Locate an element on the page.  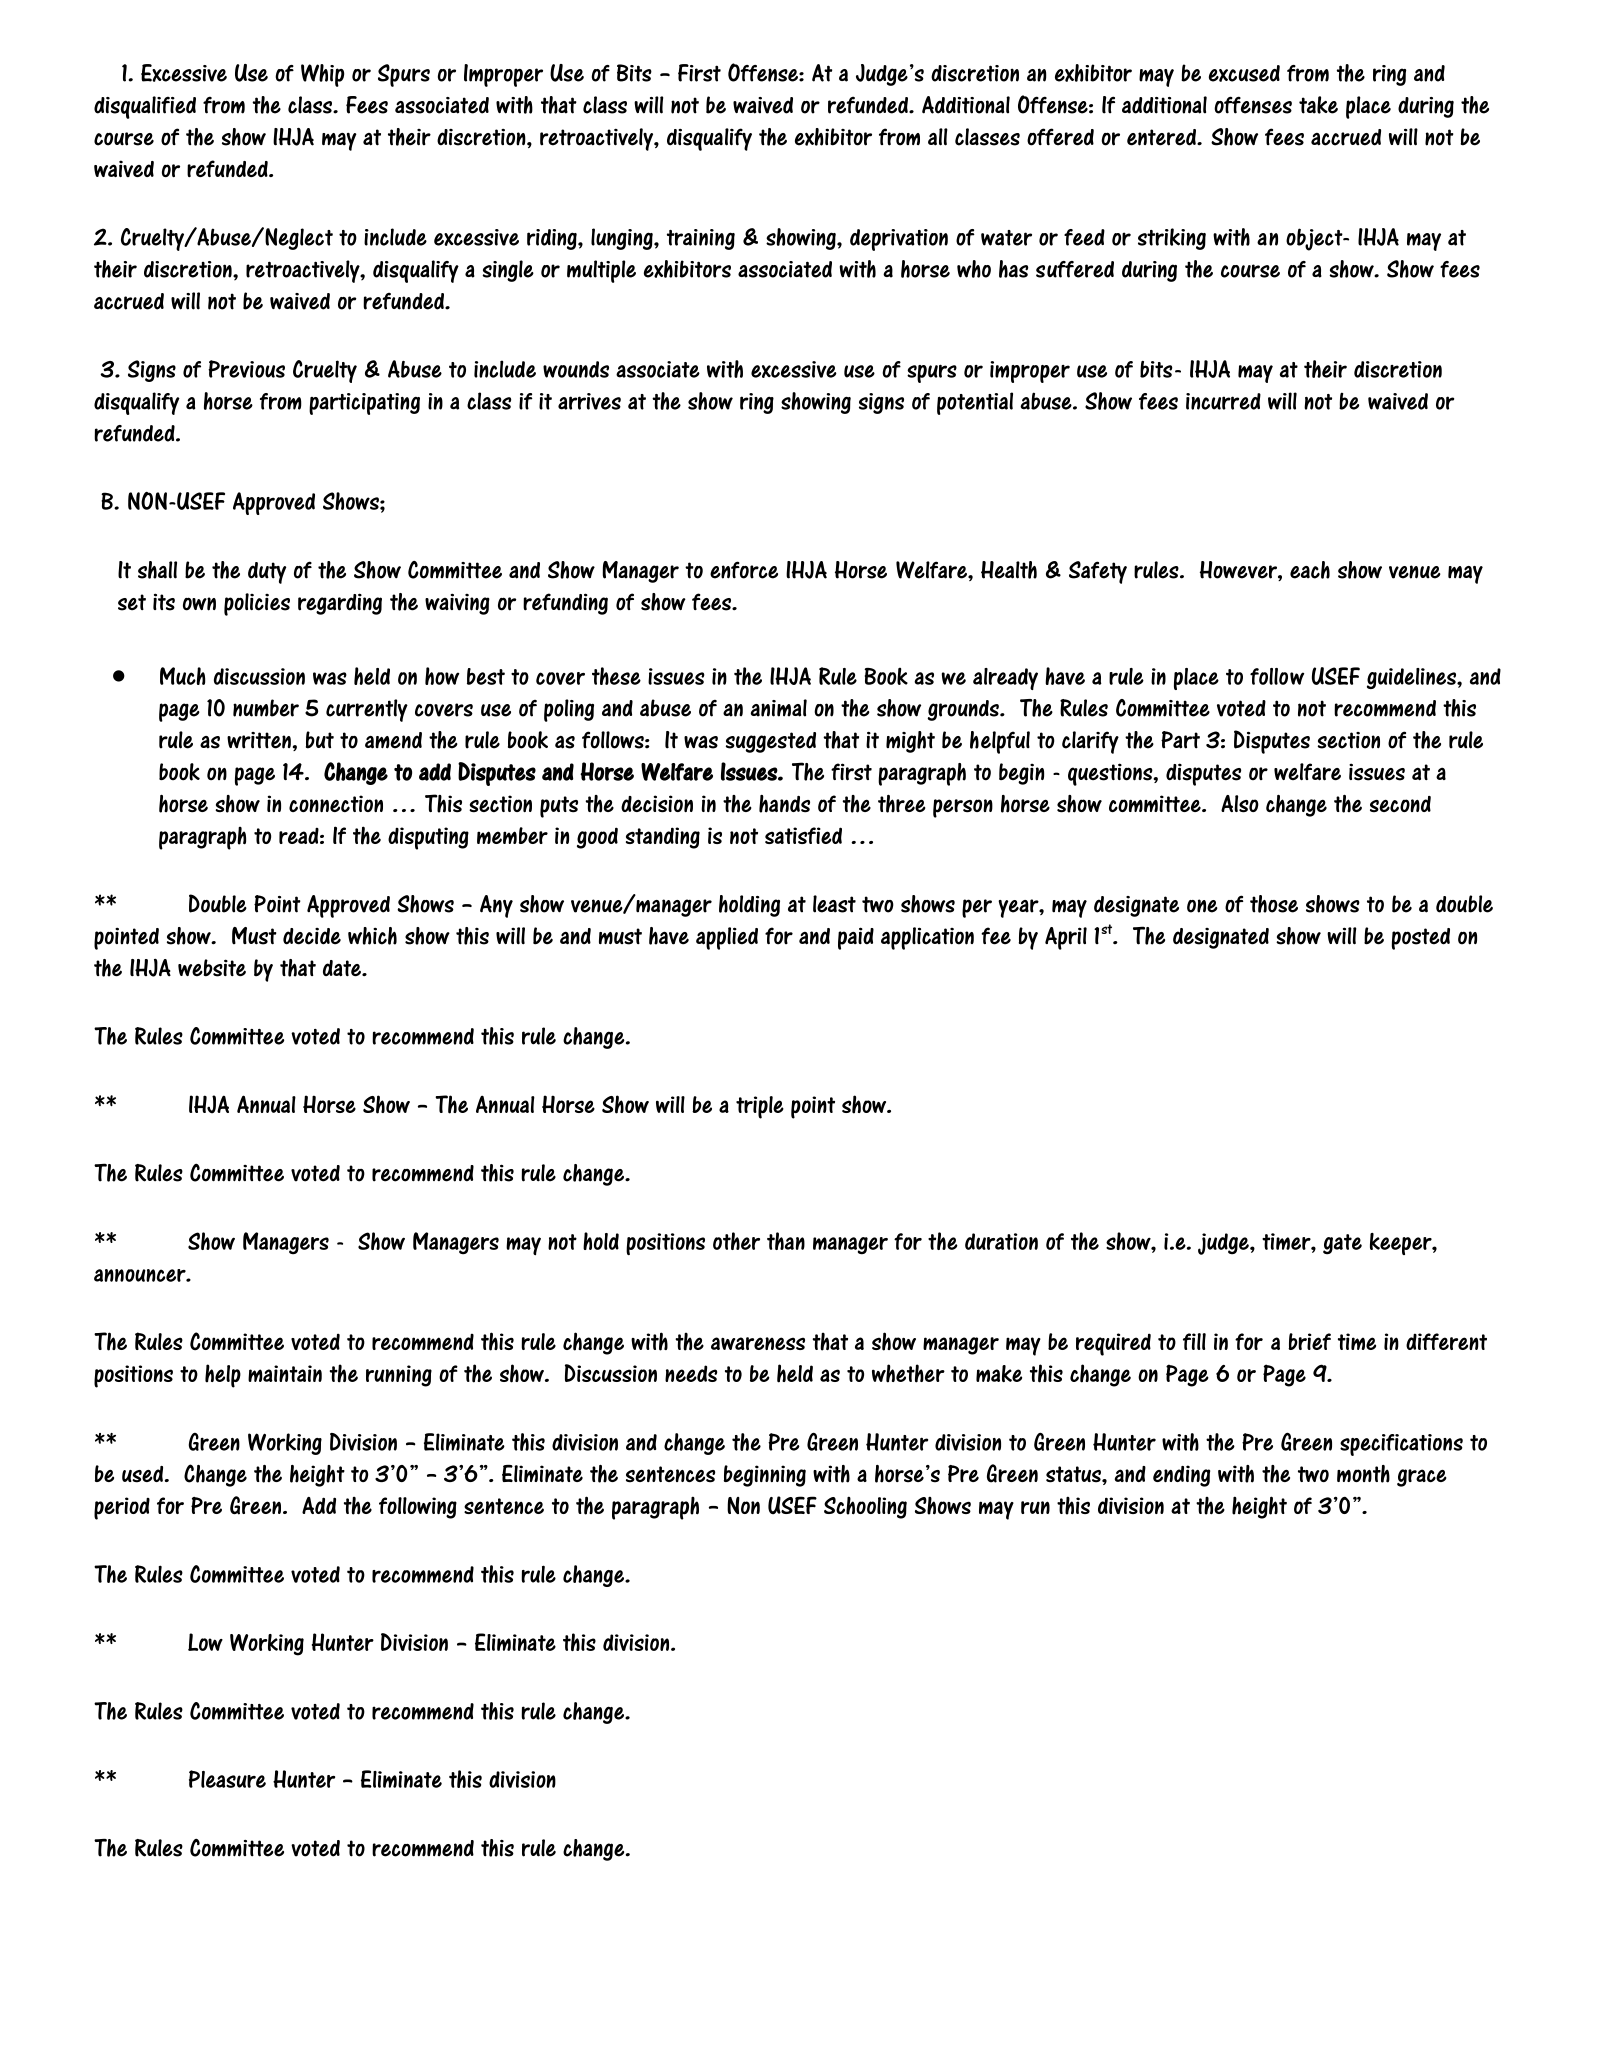
enforce is located at coordinates (744, 570).
